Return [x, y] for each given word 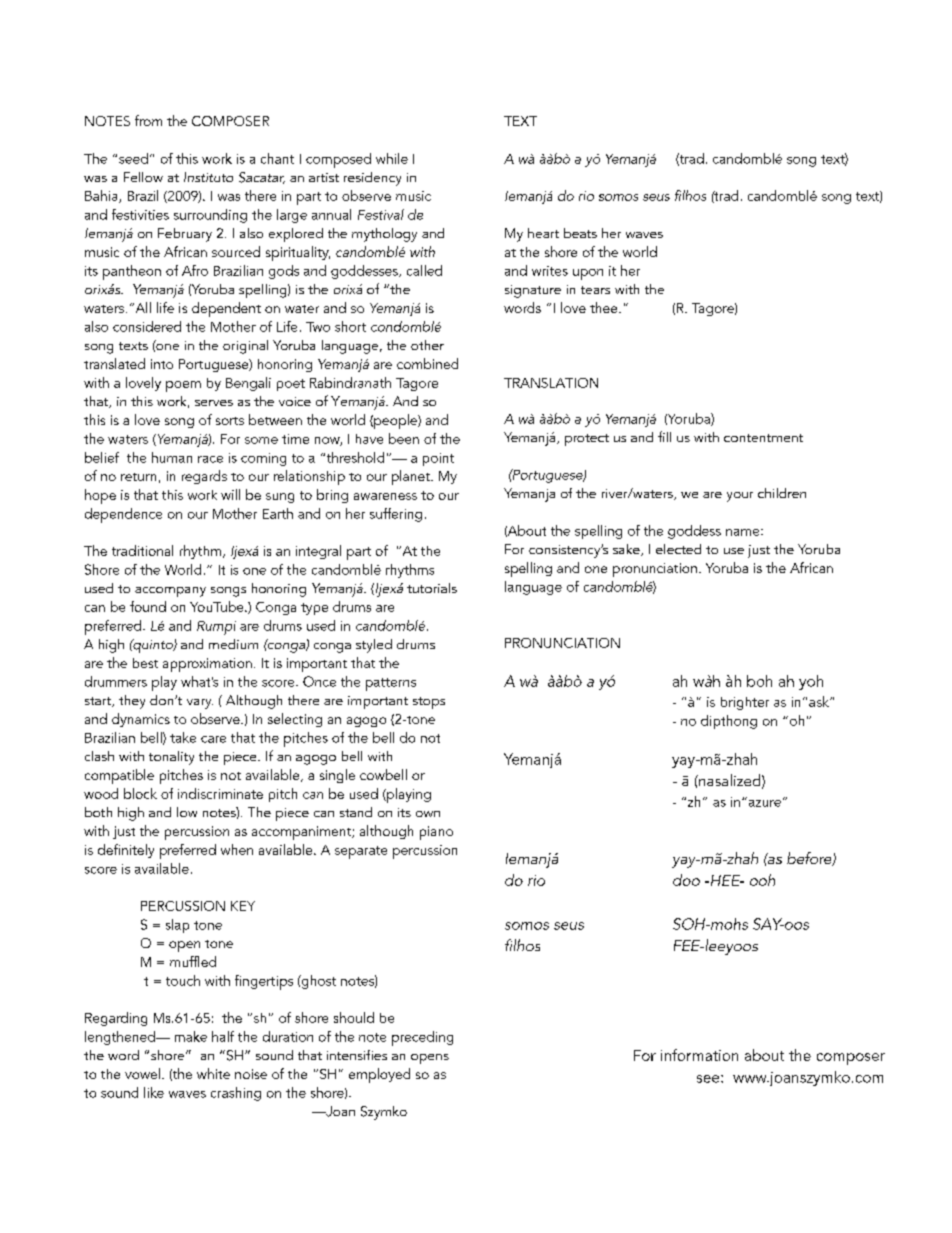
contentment [763, 438]
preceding [422, 1038]
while [392, 158]
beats [580, 233]
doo [686, 880]
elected [678, 549]
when [237, 849]
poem [183, 386]
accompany [170, 592]
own [428, 814]
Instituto [208, 177]
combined [427, 363]
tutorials [432, 588]
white [213, 1073]
